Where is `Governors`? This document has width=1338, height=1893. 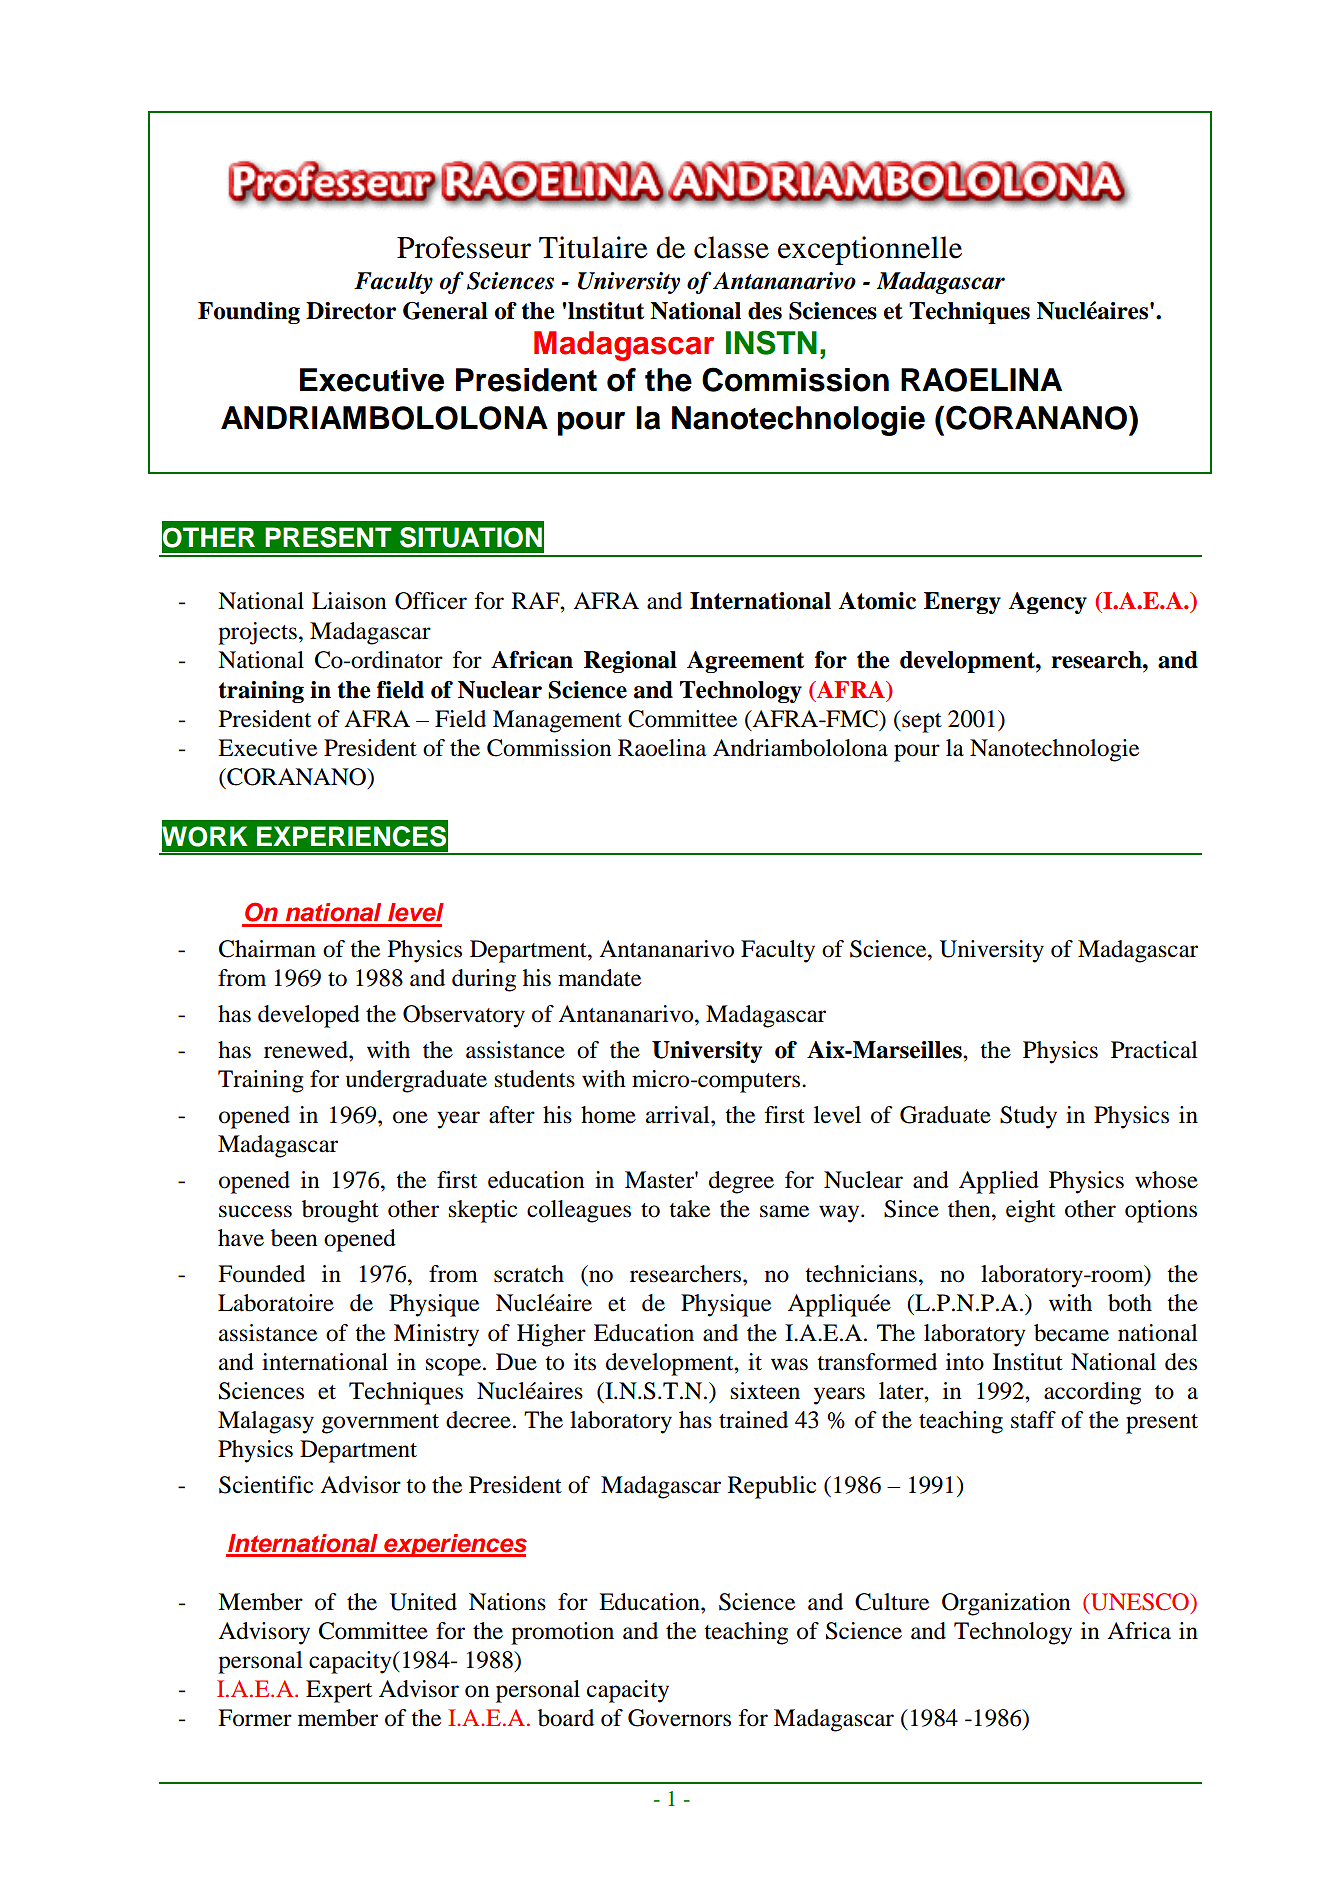 Governors is located at coordinates (679, 1718).
